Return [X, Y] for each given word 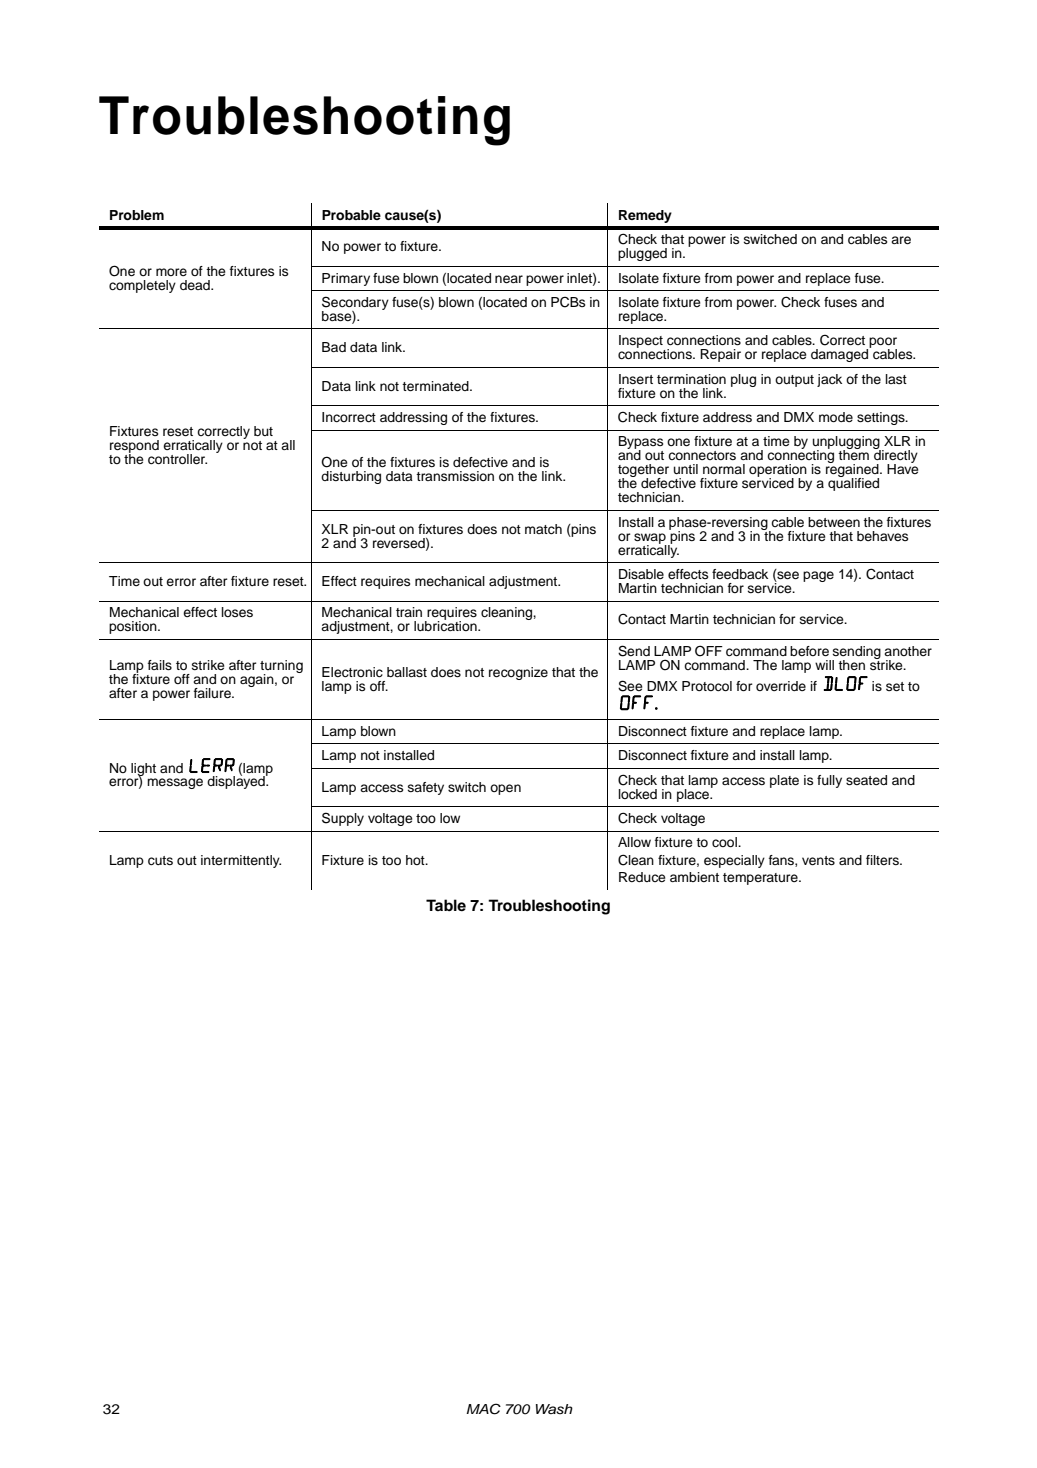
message [175, 783]
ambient [694, 877]
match [543, 529]
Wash [554, 1409]
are [901, 240]
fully [829, 781]
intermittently [241, 861]
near [509, 279]
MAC [483, 1409]
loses [237, 612]
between [834, 522]
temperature [761, 879]
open [505, 789]
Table [446, 905]
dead [196, 285]
